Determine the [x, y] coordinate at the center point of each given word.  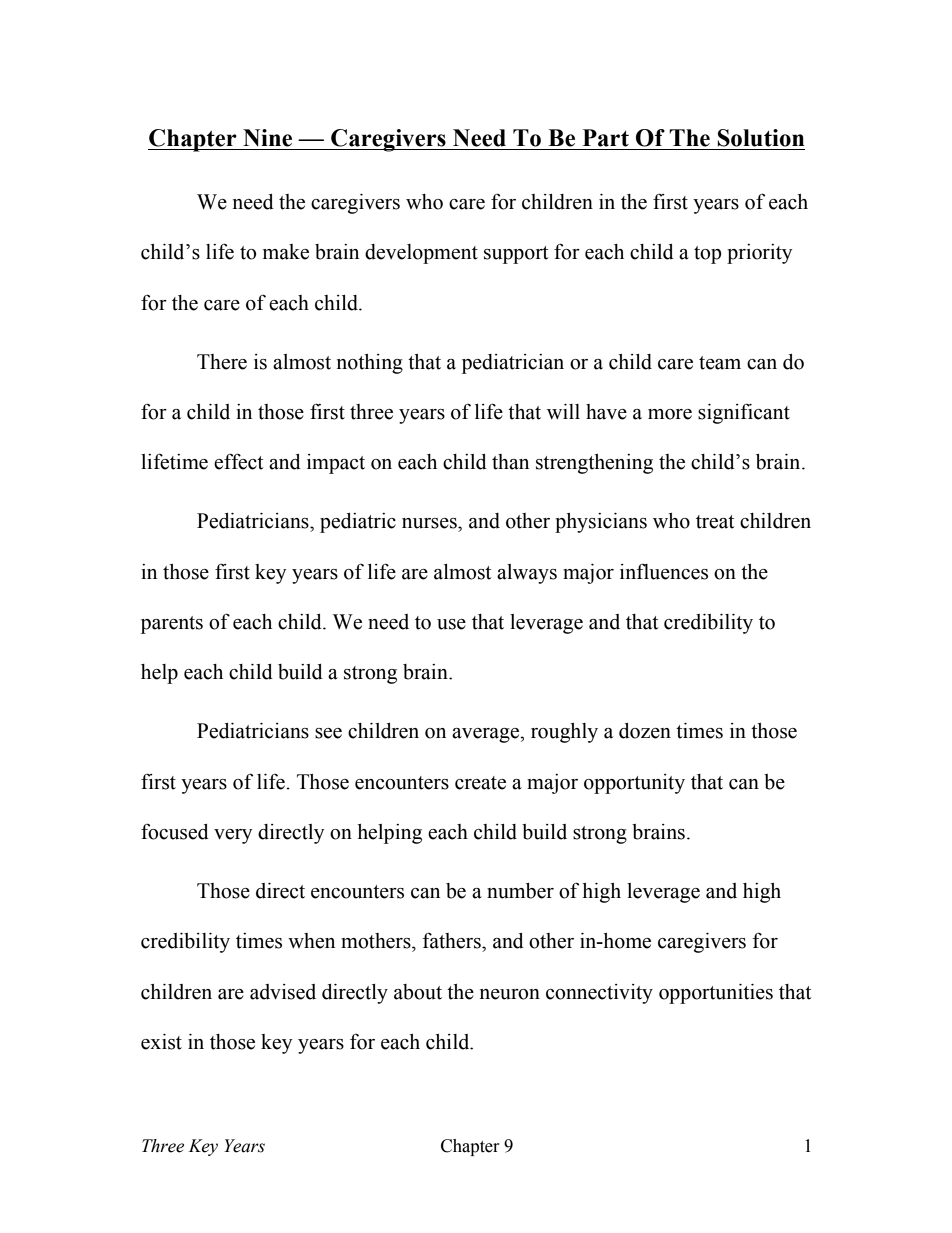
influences [664, 571]
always [527, 574]
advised [283, 992]
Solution [761, 138]
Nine [267, 138]
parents [172, 625]
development [421, 254]
